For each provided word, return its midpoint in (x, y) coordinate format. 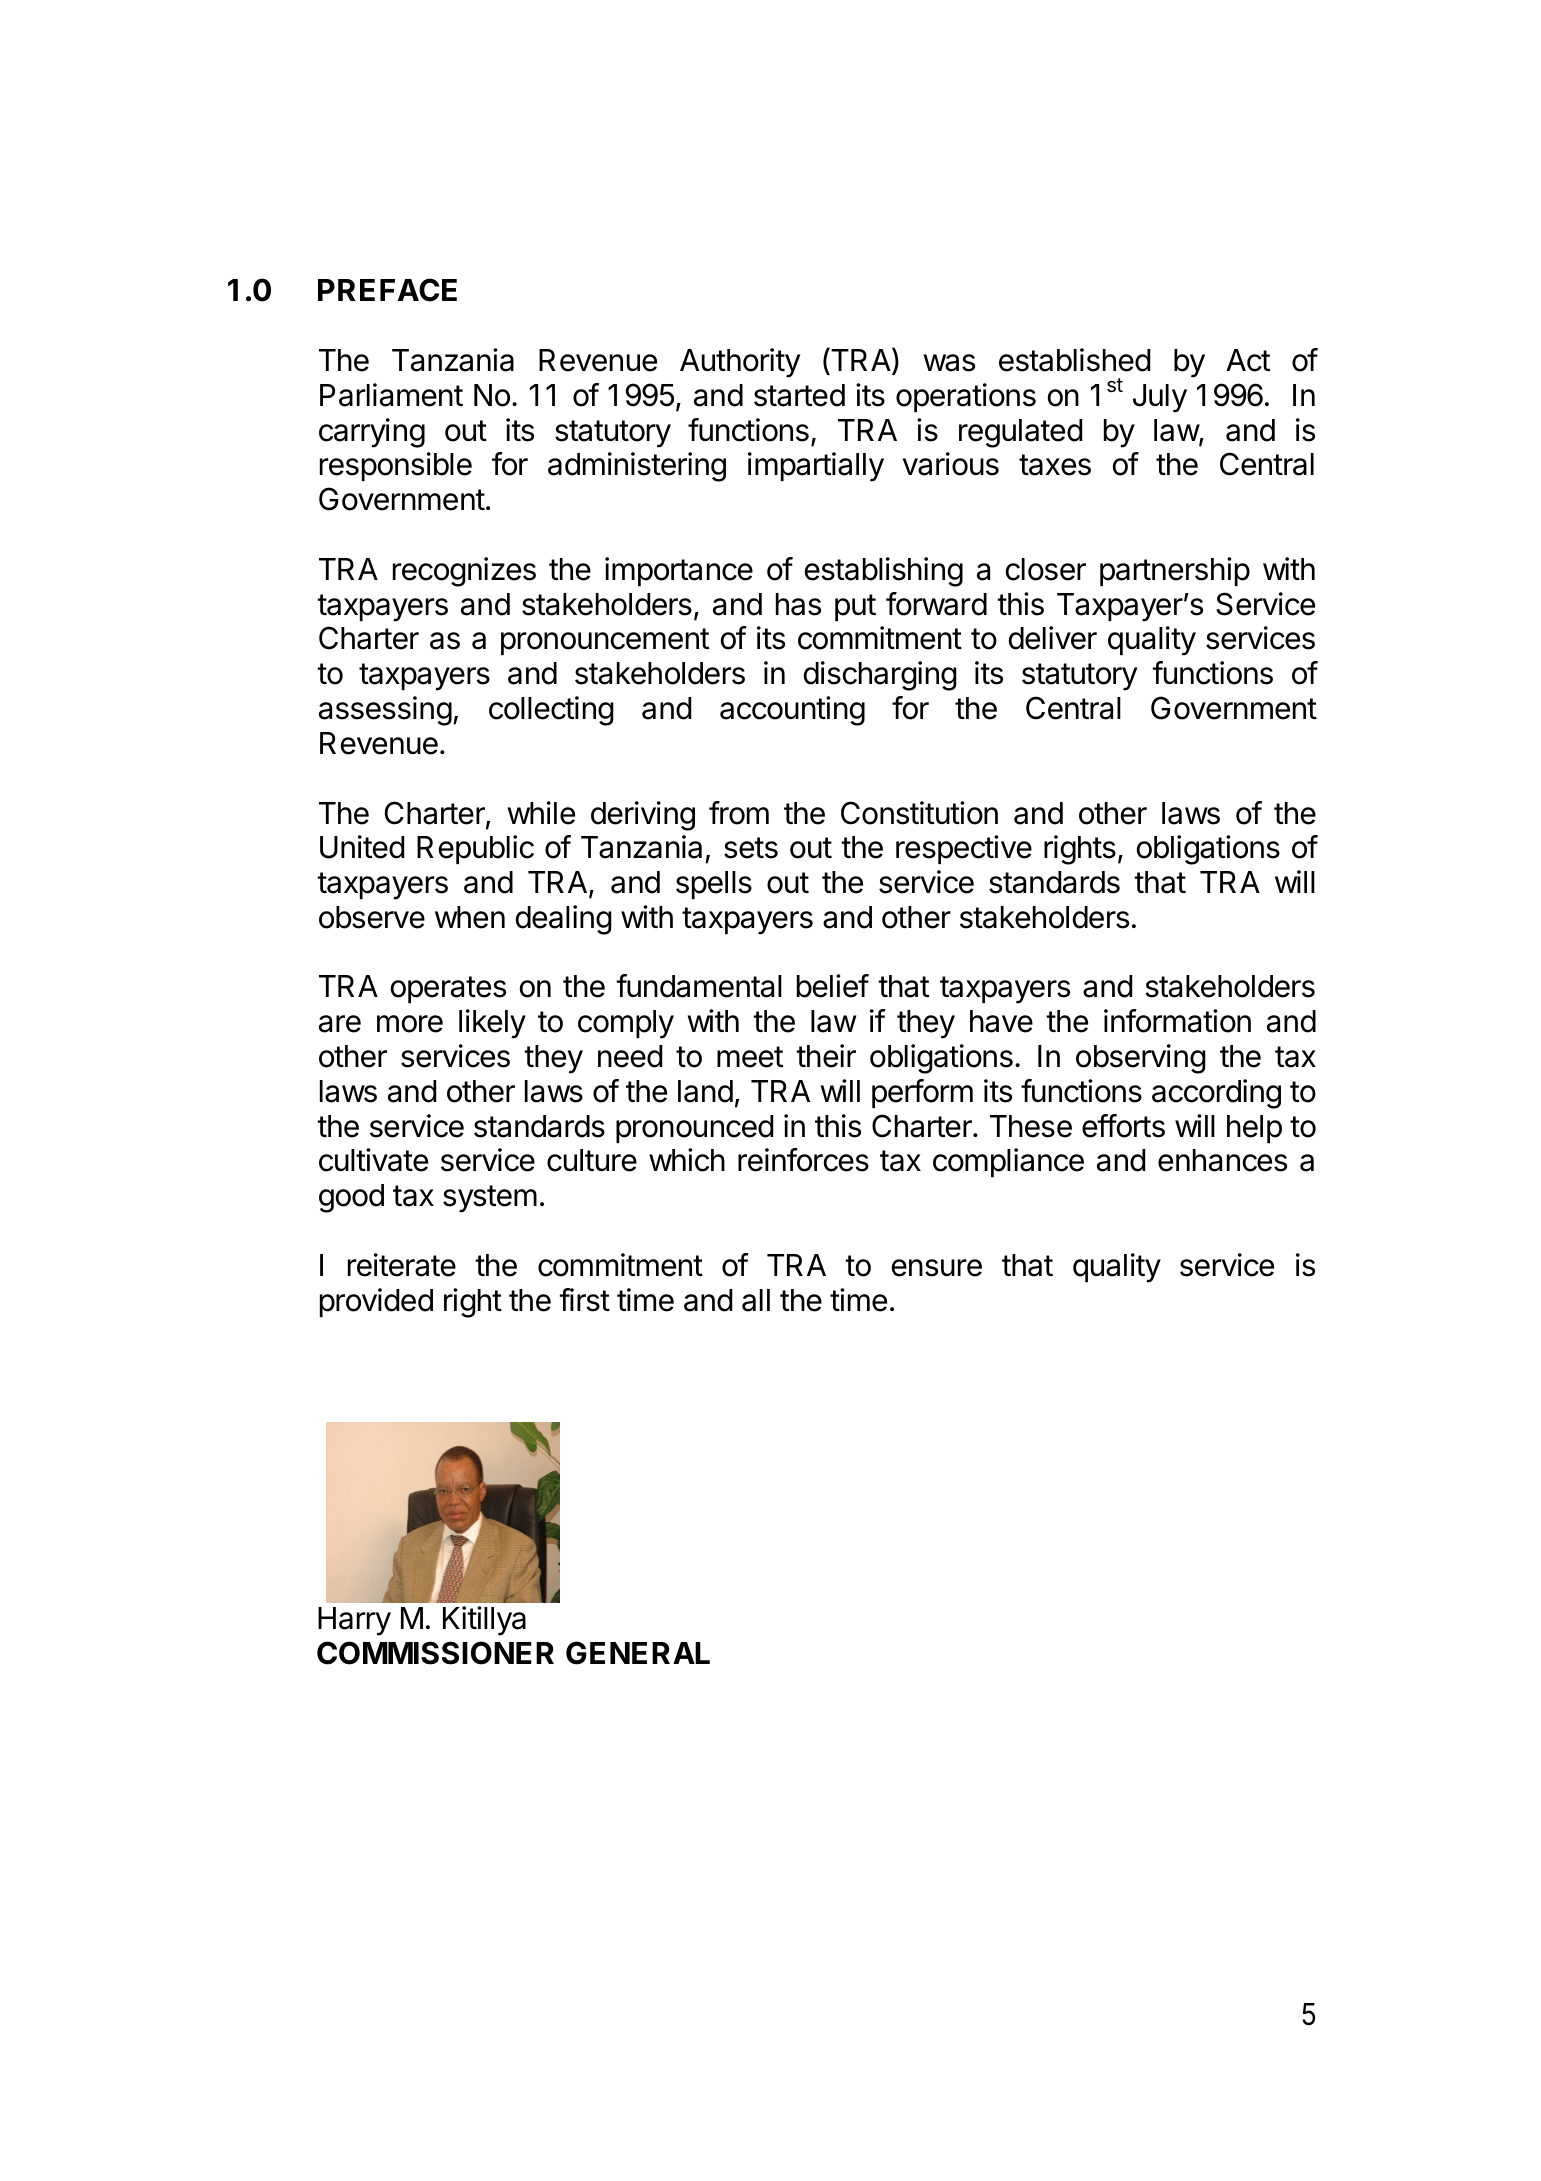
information (1177, 1021)
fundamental (699, 986)
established (1074, 360)
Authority (740, 363)
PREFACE (387, 290)
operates (448, 989)
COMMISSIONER (435, 1653)
